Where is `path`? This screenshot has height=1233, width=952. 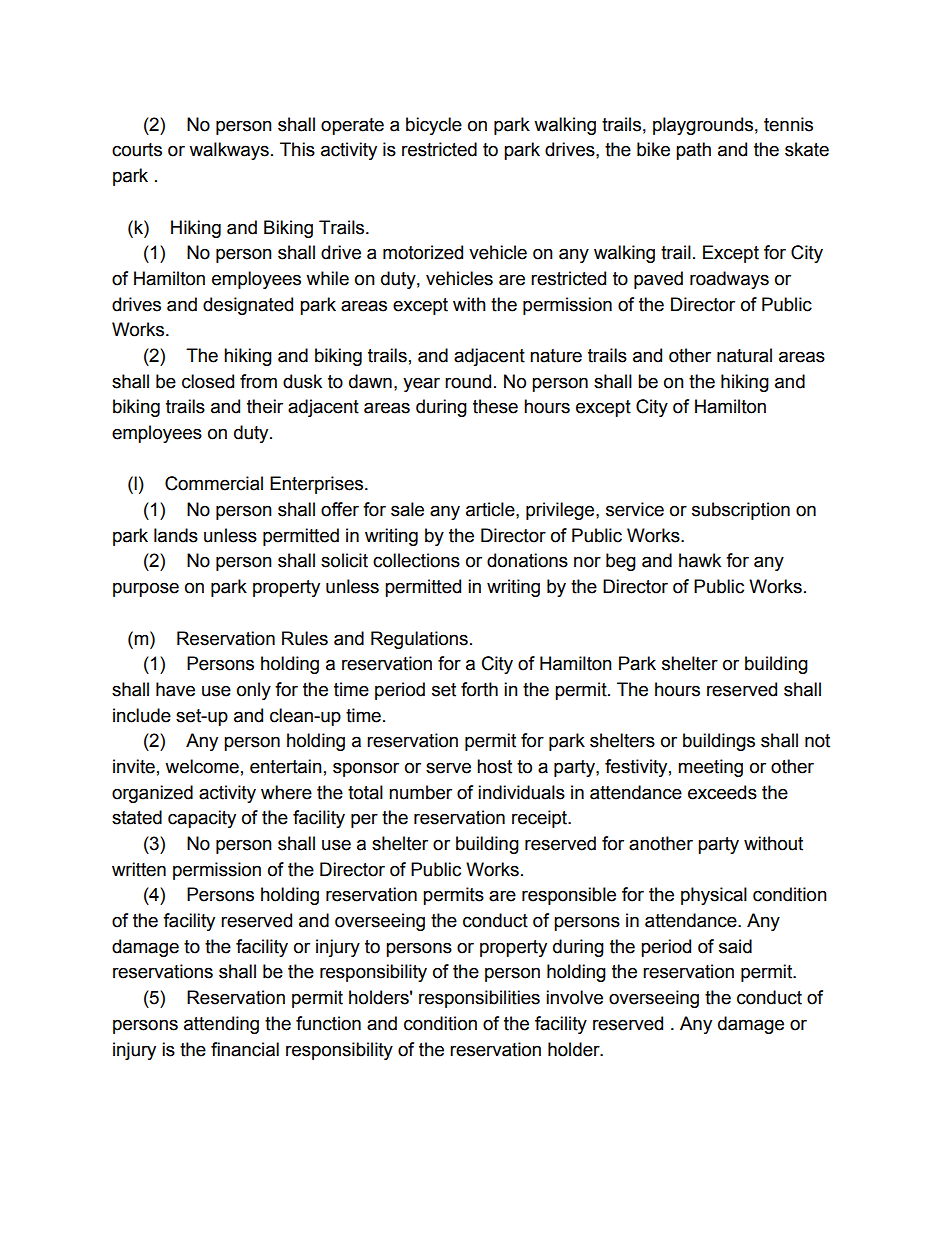
path is located at coordinates (693, 151).
